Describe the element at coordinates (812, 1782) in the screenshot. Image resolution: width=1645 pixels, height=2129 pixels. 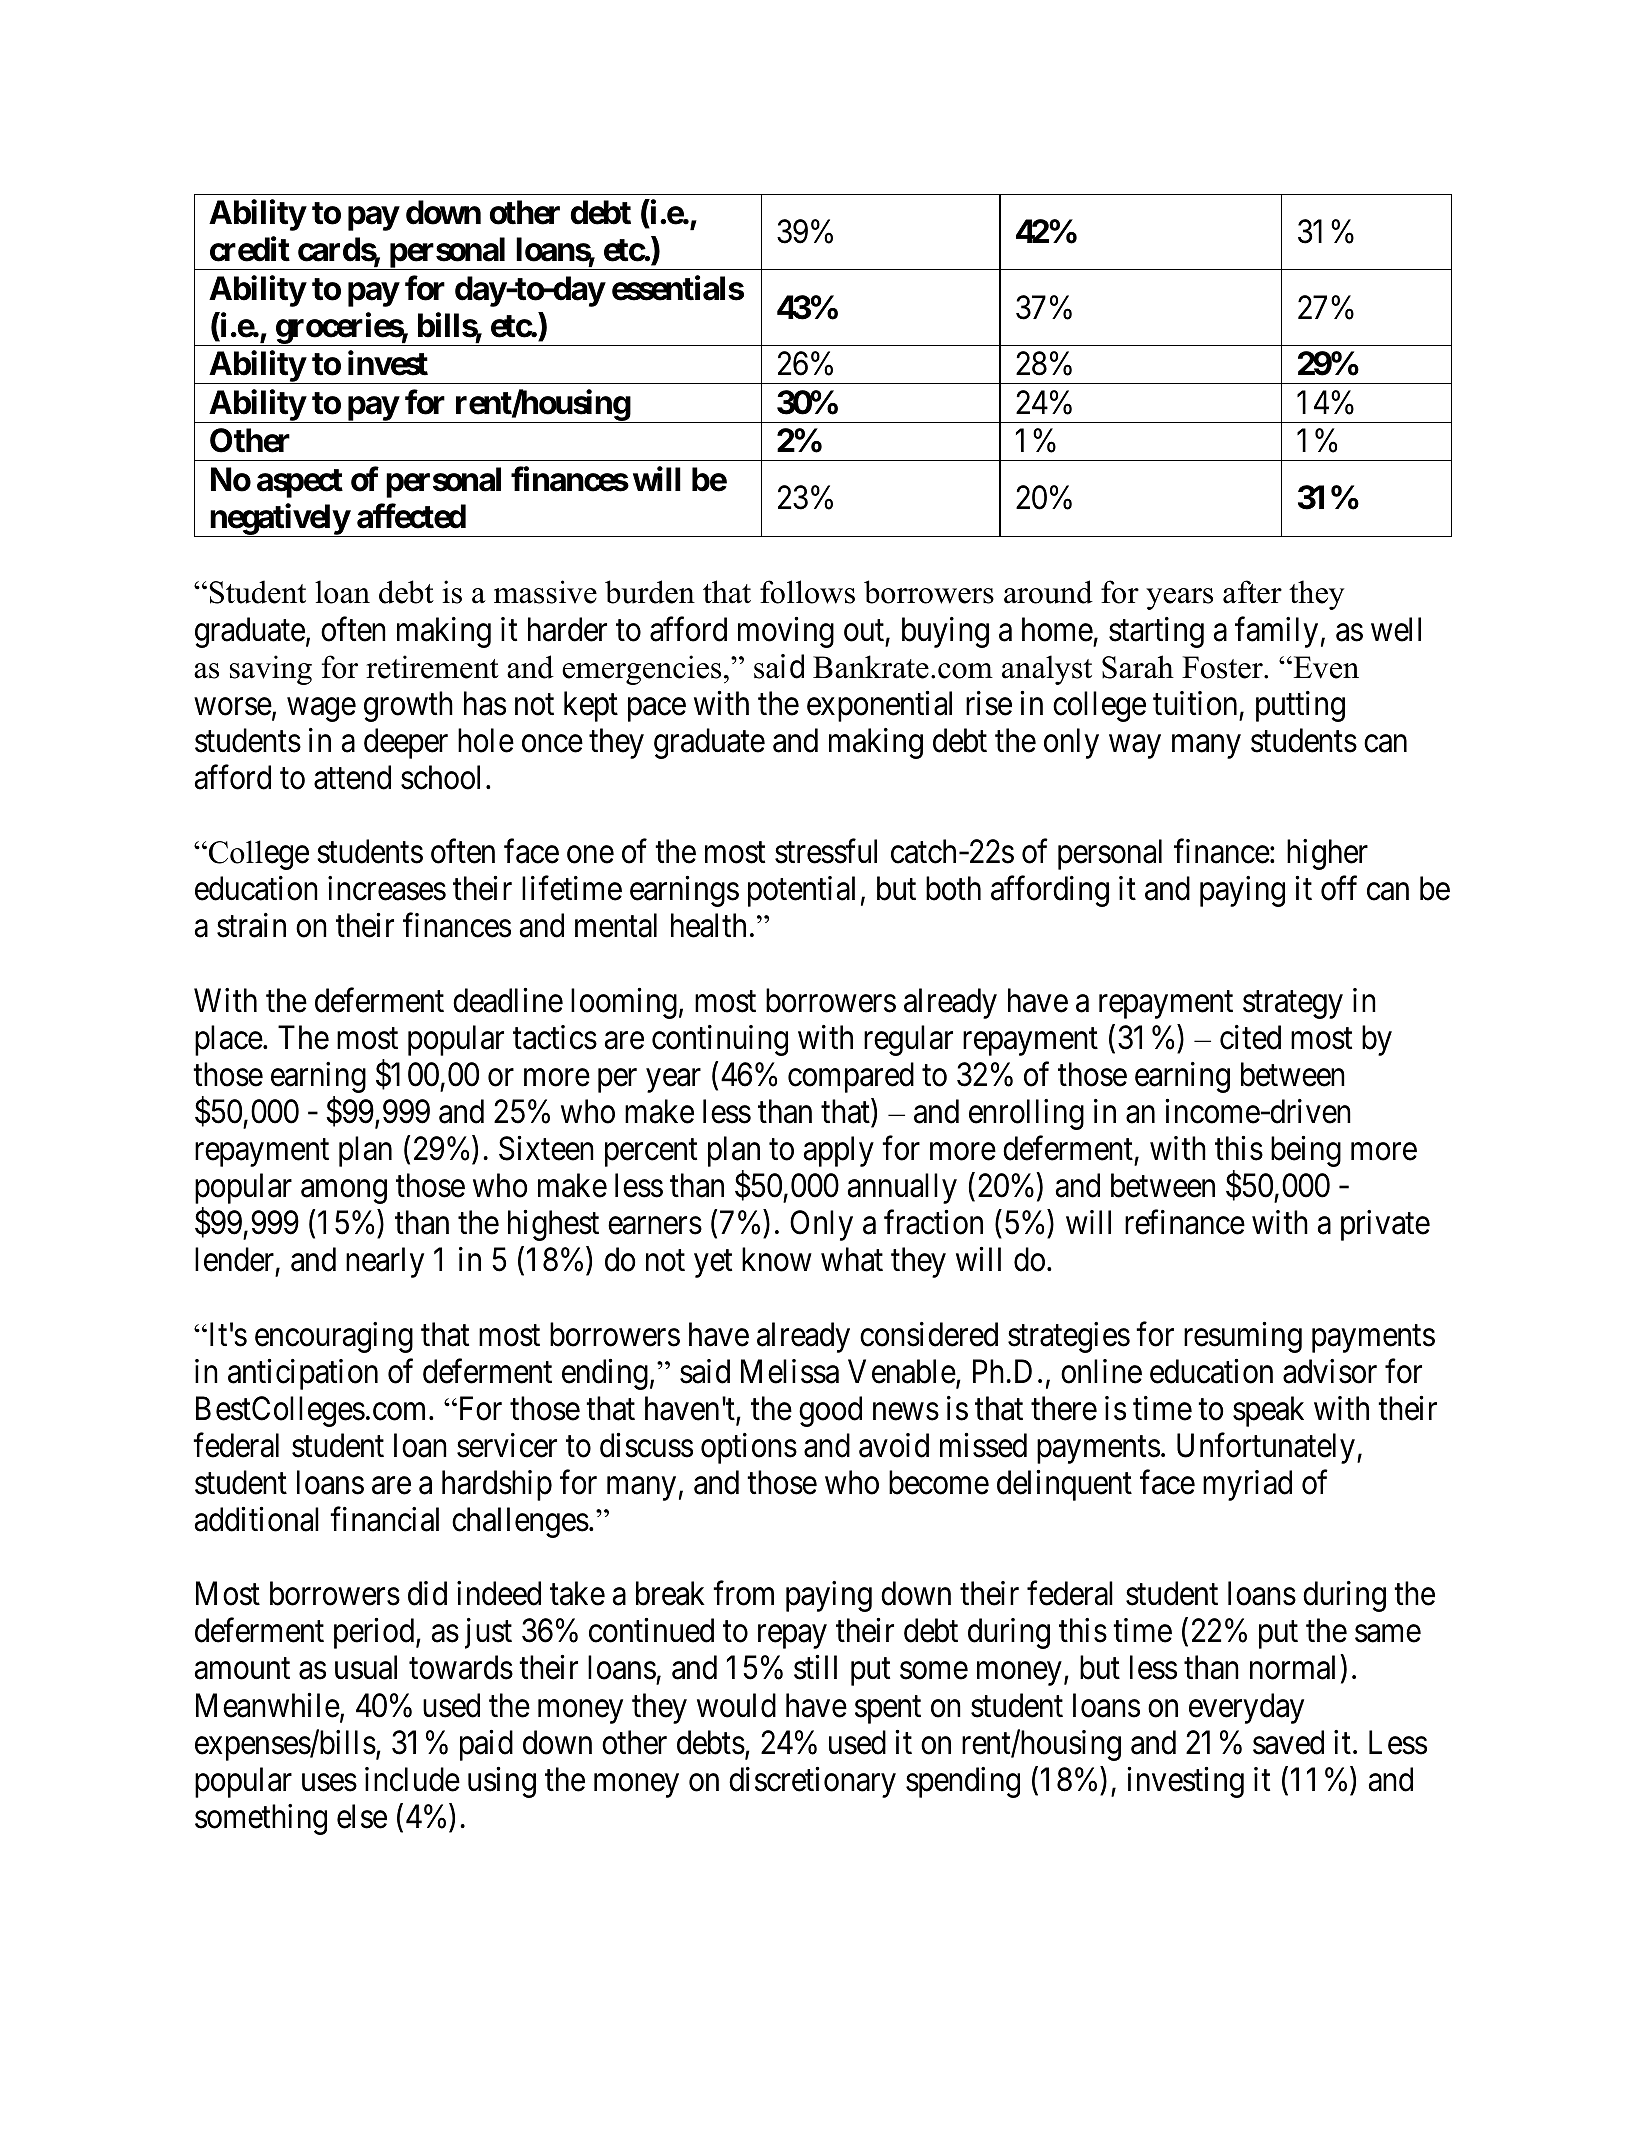
I see `discretionary` at that location.
